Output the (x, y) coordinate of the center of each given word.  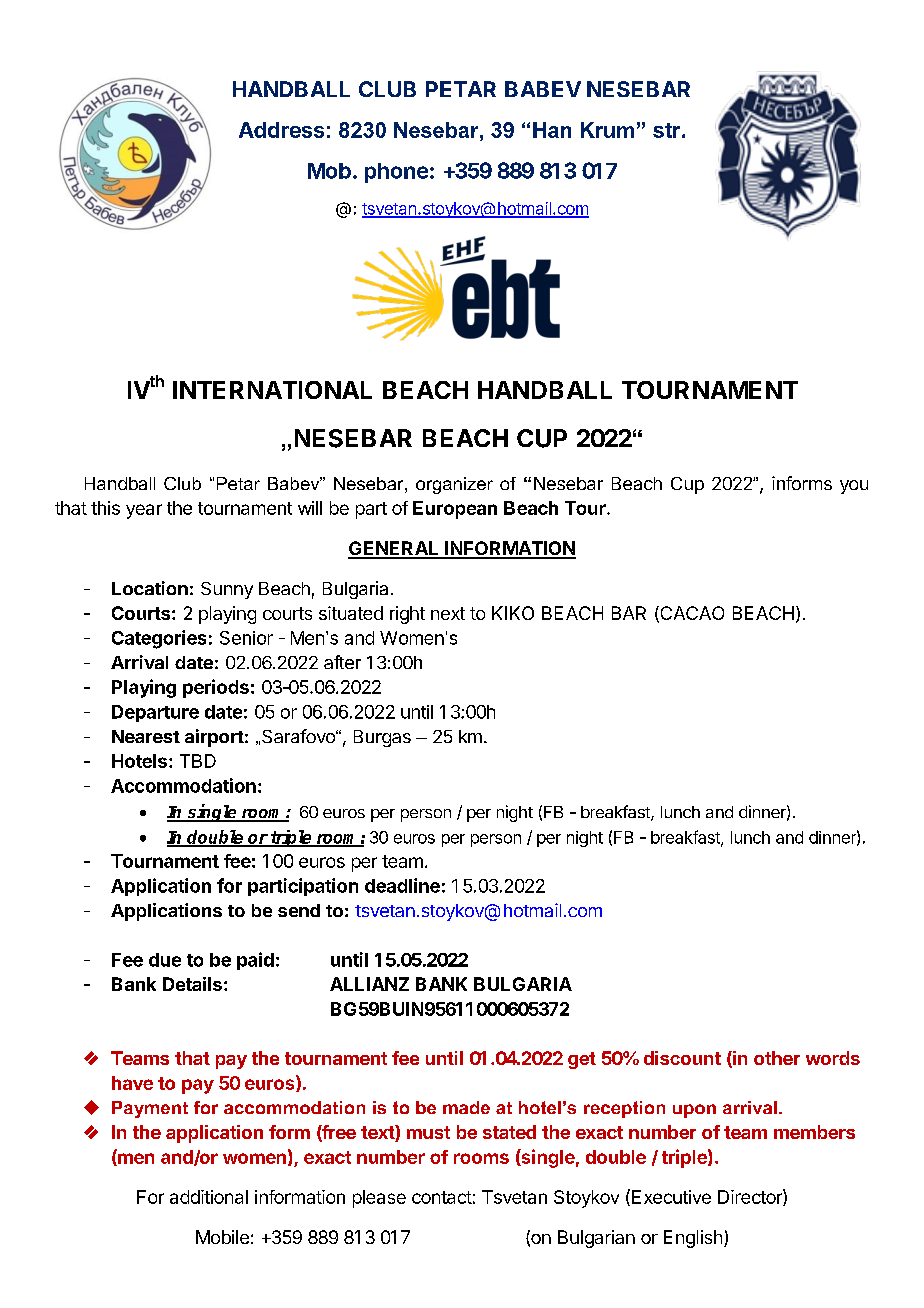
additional (209, 1197)
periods (216, 688)
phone (396, 173)
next (448, 613)
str (666, 130)
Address (281, 130)
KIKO (513, 613)
